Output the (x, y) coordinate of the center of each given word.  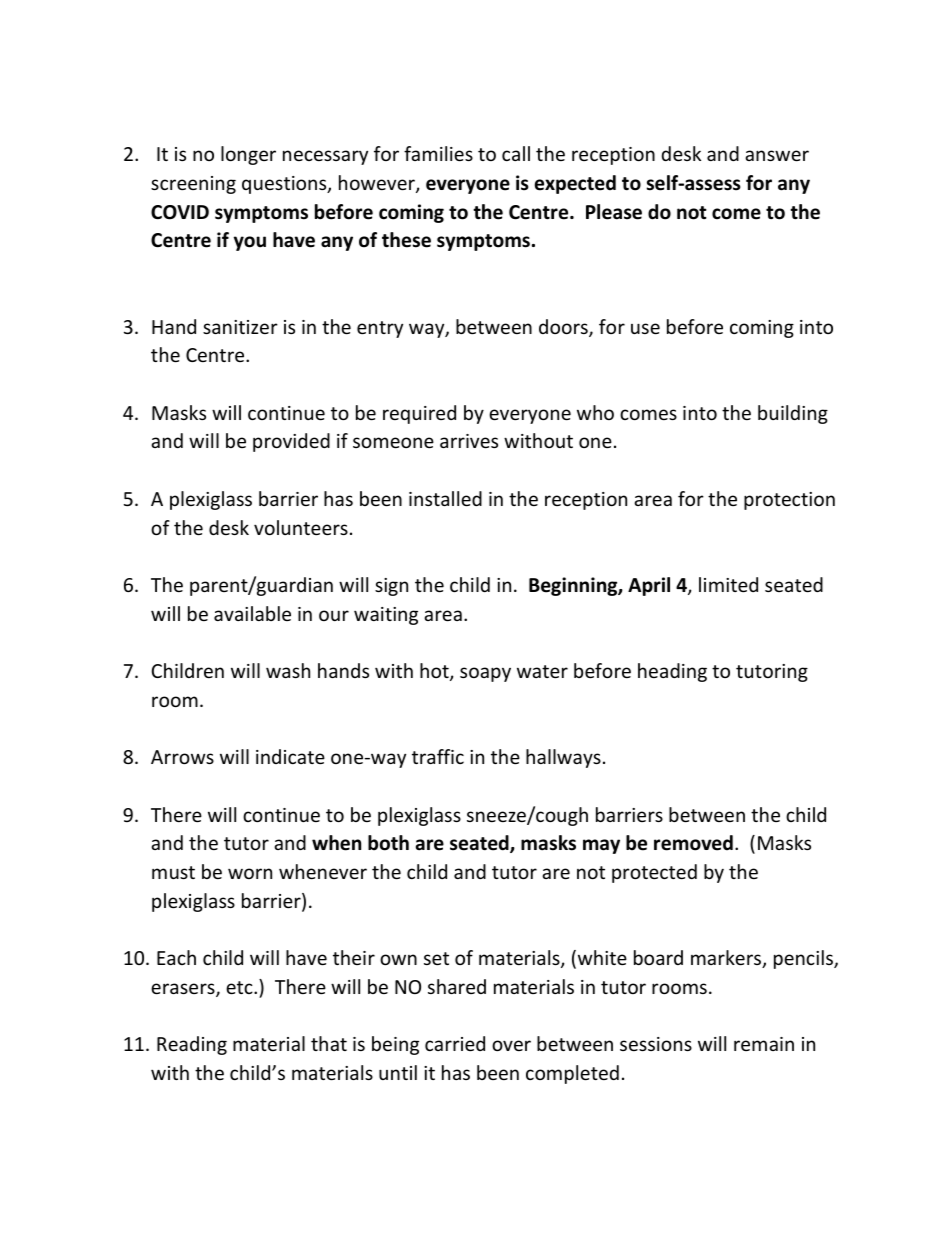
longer (248, 155)
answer (777, 155)
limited (728, 584)
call (516, 153)
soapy (485, 674)
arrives (469, 441)
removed (693, 843)
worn (250, 873)
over (511, 1045)
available (252, 613)
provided (291, 442)
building (793, 414)
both (388, 843)
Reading (192, 1045)
